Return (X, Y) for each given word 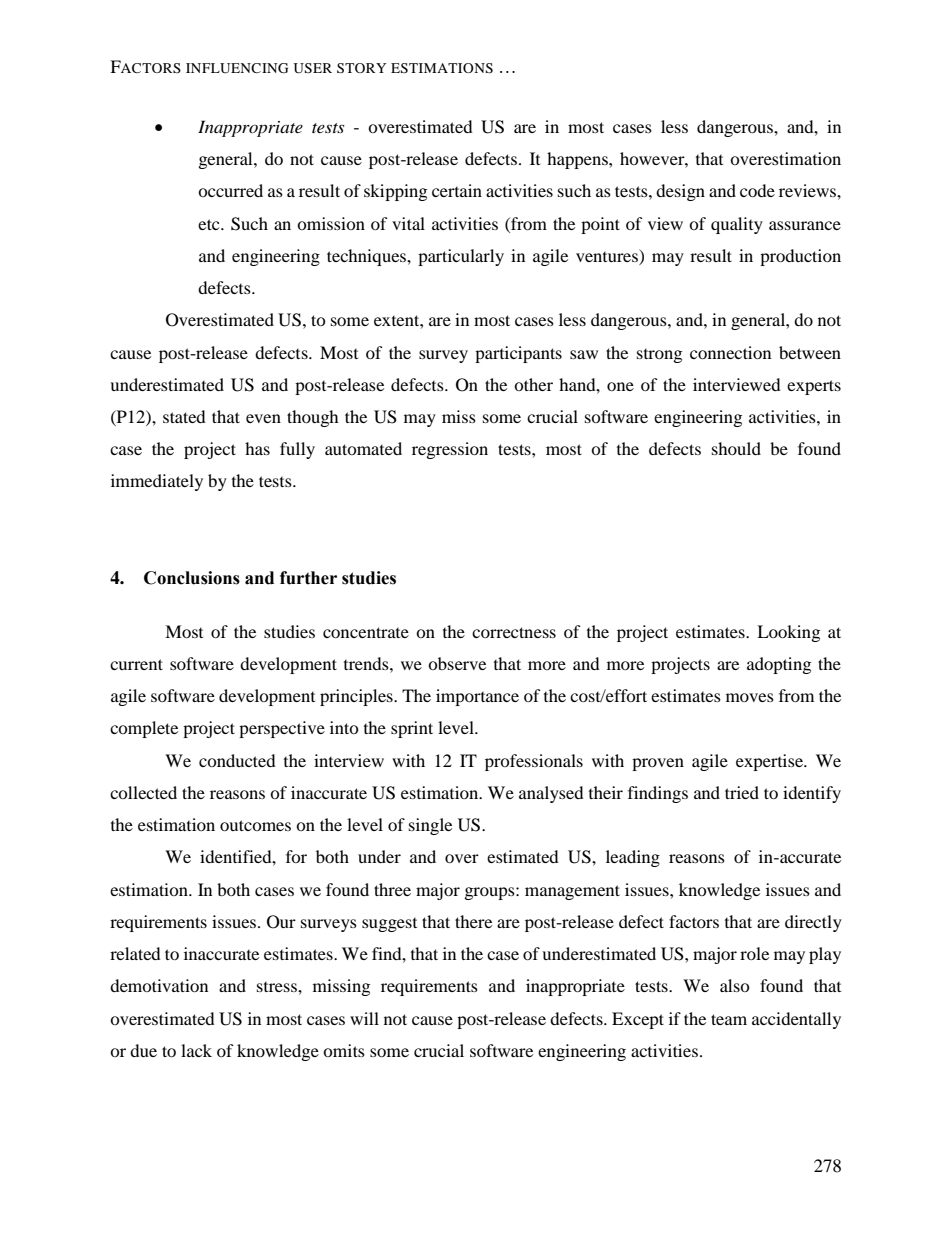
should (736, 448)
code (757, 190)
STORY (361, 68)
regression (450, 450)
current (136, 664)
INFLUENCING (237, 68)
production (800, 257)
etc (210, 224)
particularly (461, 257)
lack (196, 1050)
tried (742, 792)
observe (457, 663)
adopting (779, 665)
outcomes (255, 825)
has (257, 448)
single (430, 826)
